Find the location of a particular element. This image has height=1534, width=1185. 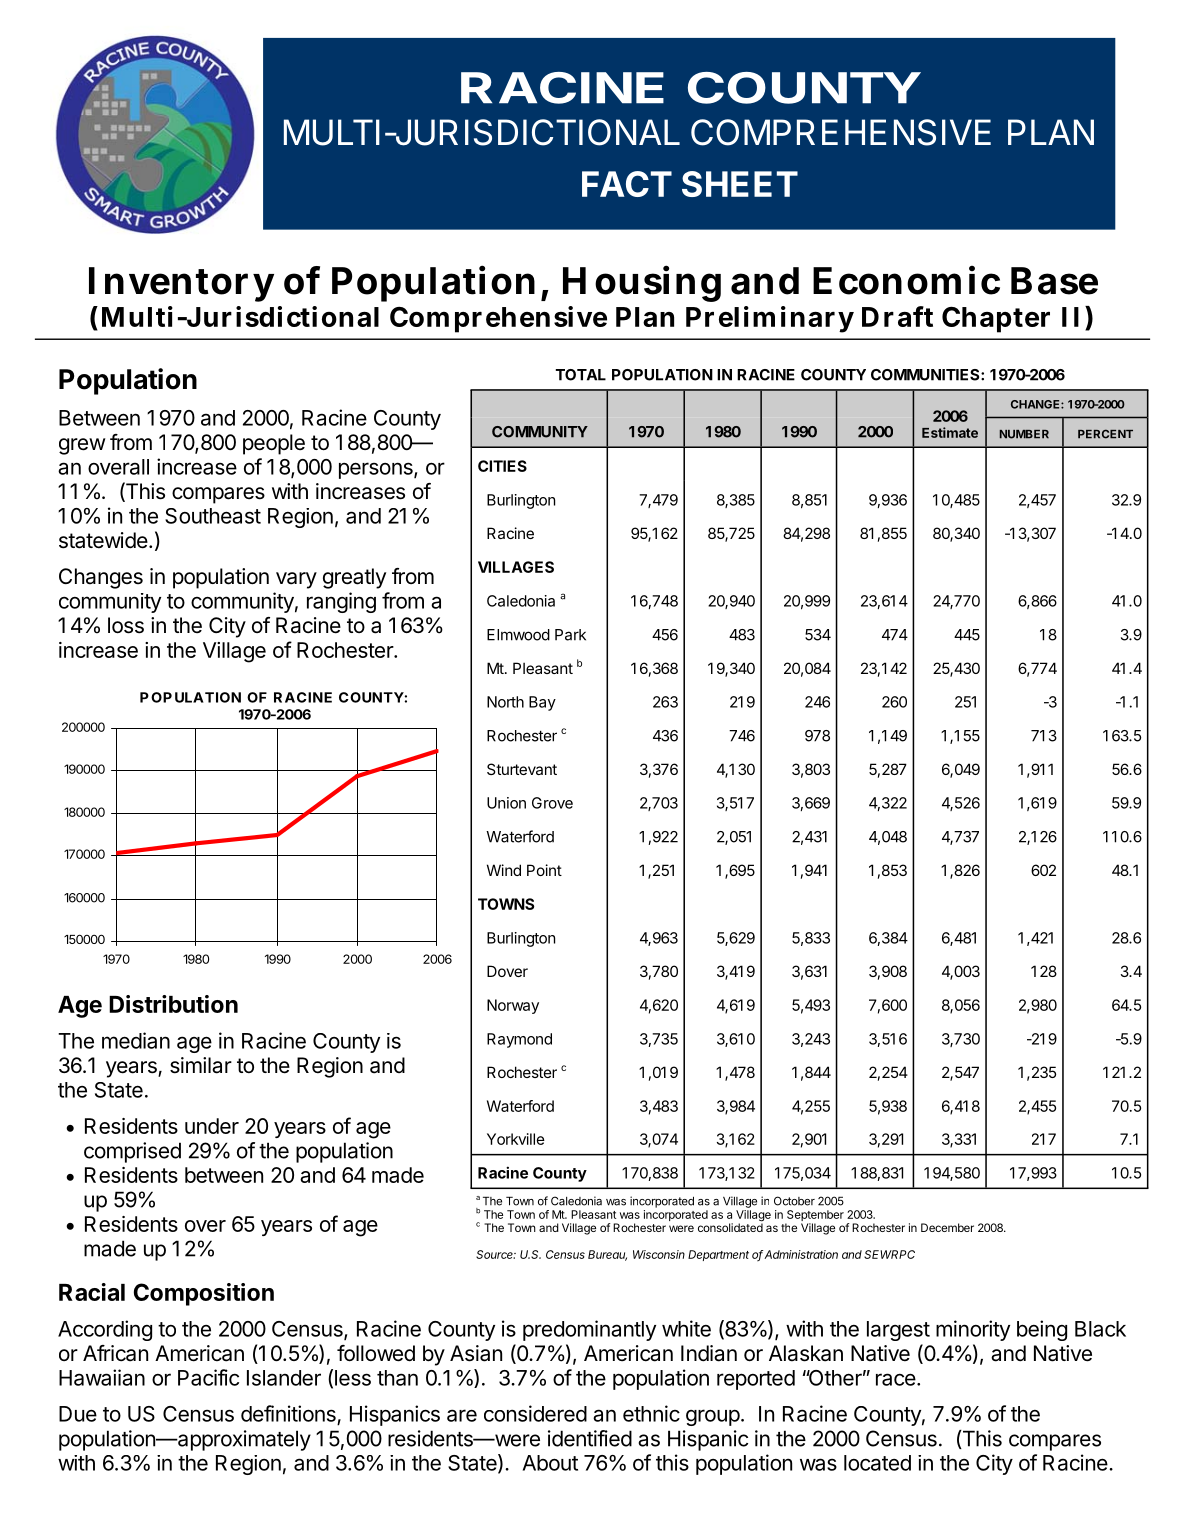

Grove is located at coordinates (552, 803).
